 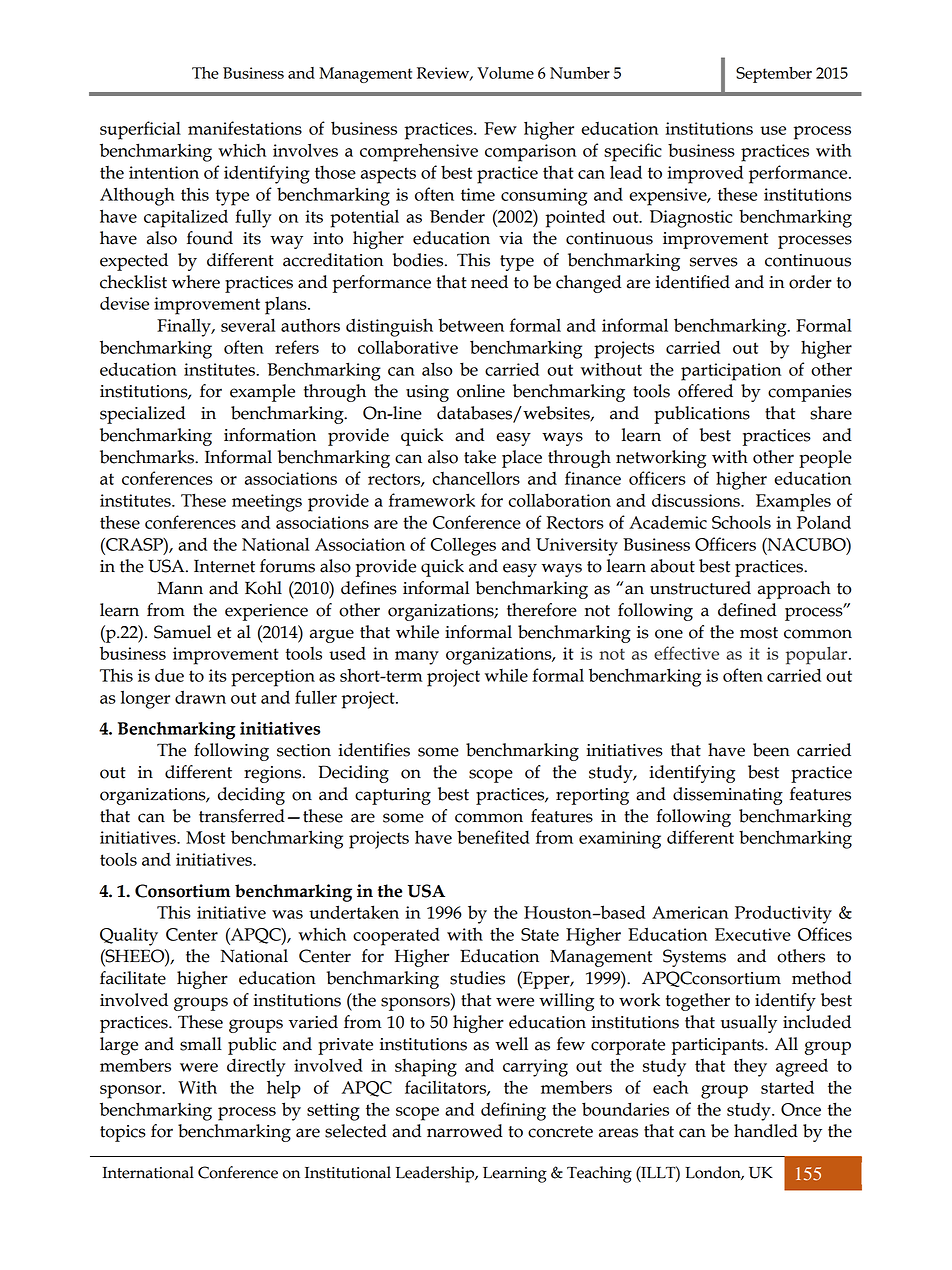 I want to click on handled, so click(x=766, y=1131).
